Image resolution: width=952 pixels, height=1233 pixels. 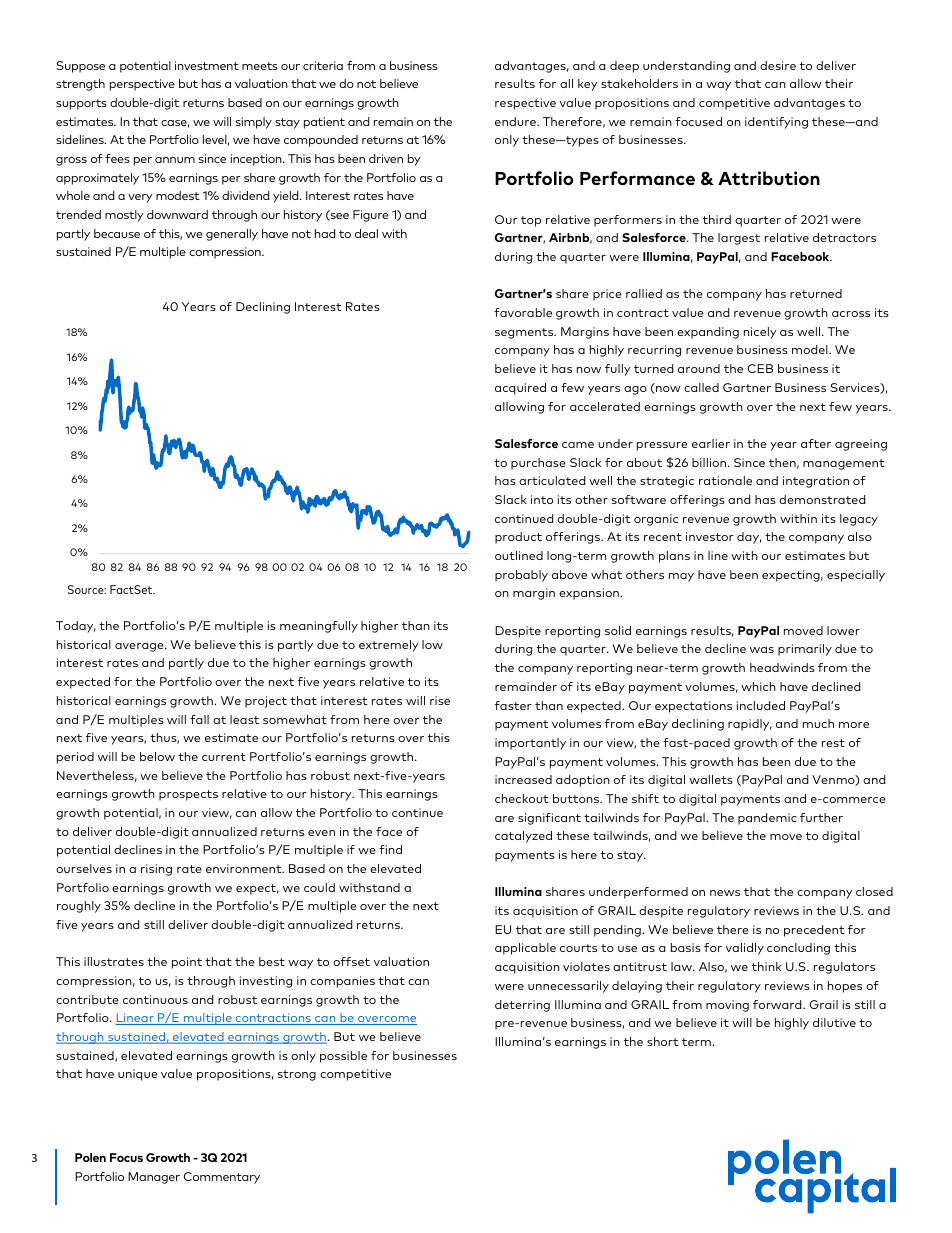 I want to click on rising, so click(x=156, y=870).
